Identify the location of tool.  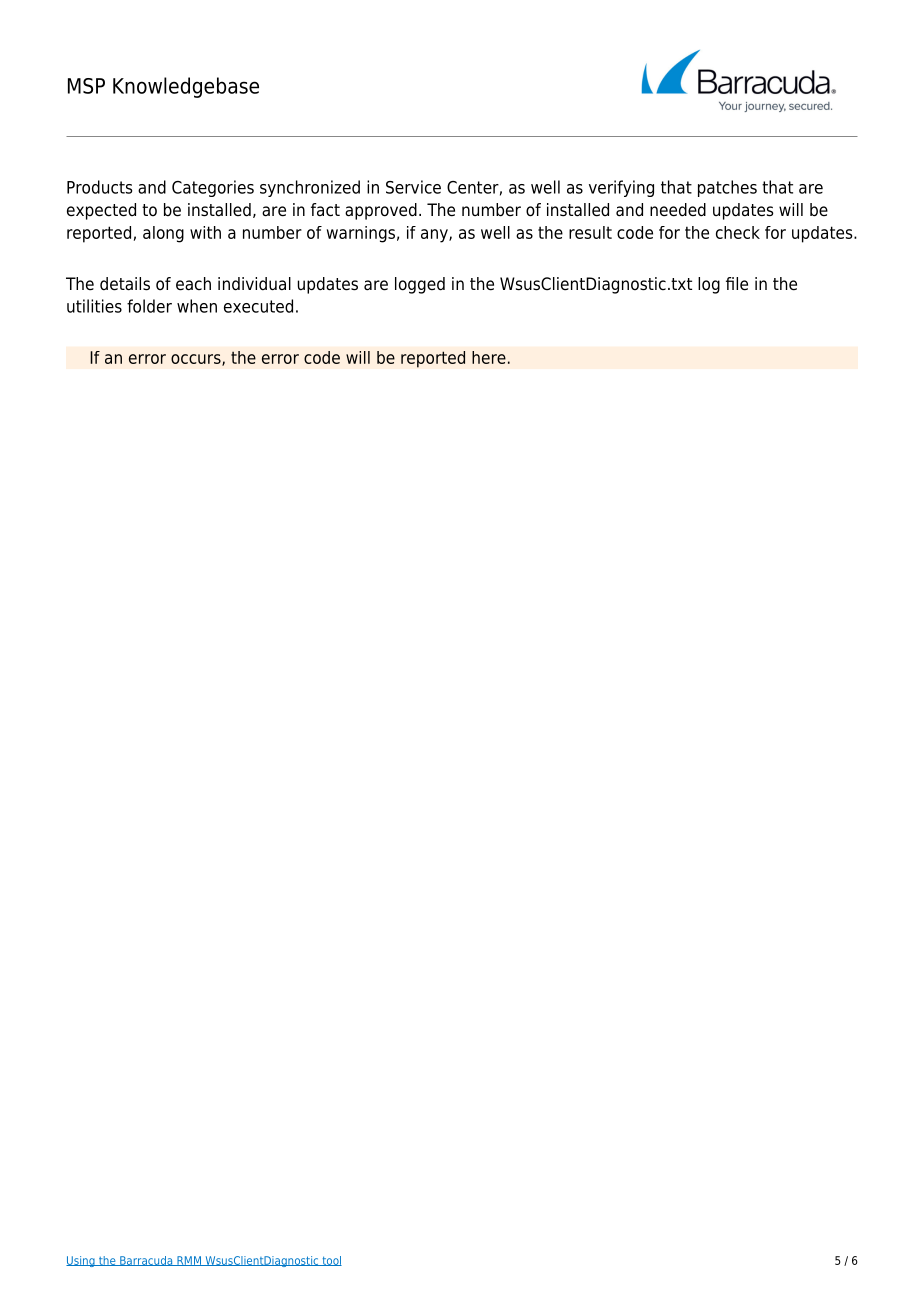
(331, 1261).
